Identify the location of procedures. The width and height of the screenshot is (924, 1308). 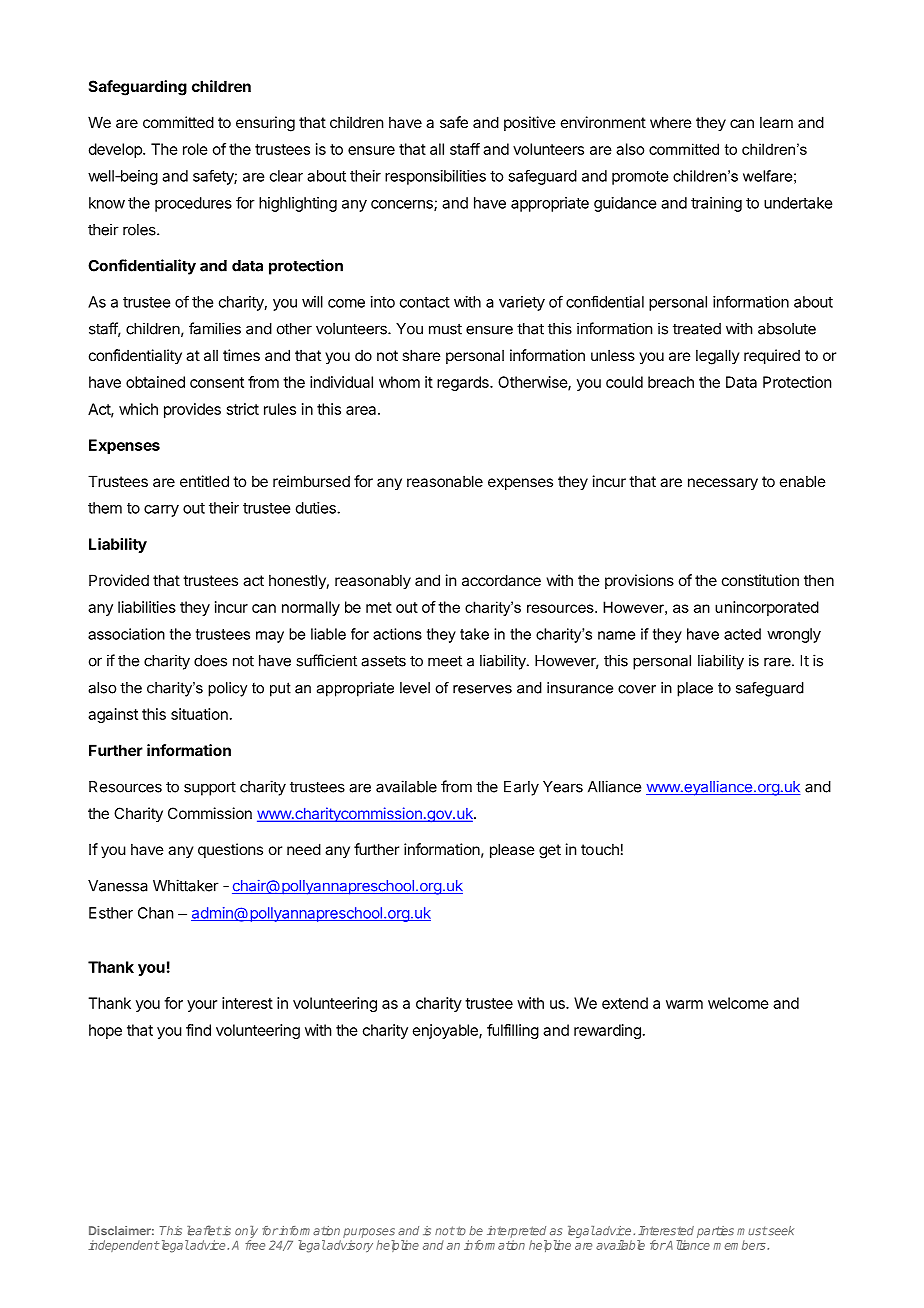
(193, 204).
